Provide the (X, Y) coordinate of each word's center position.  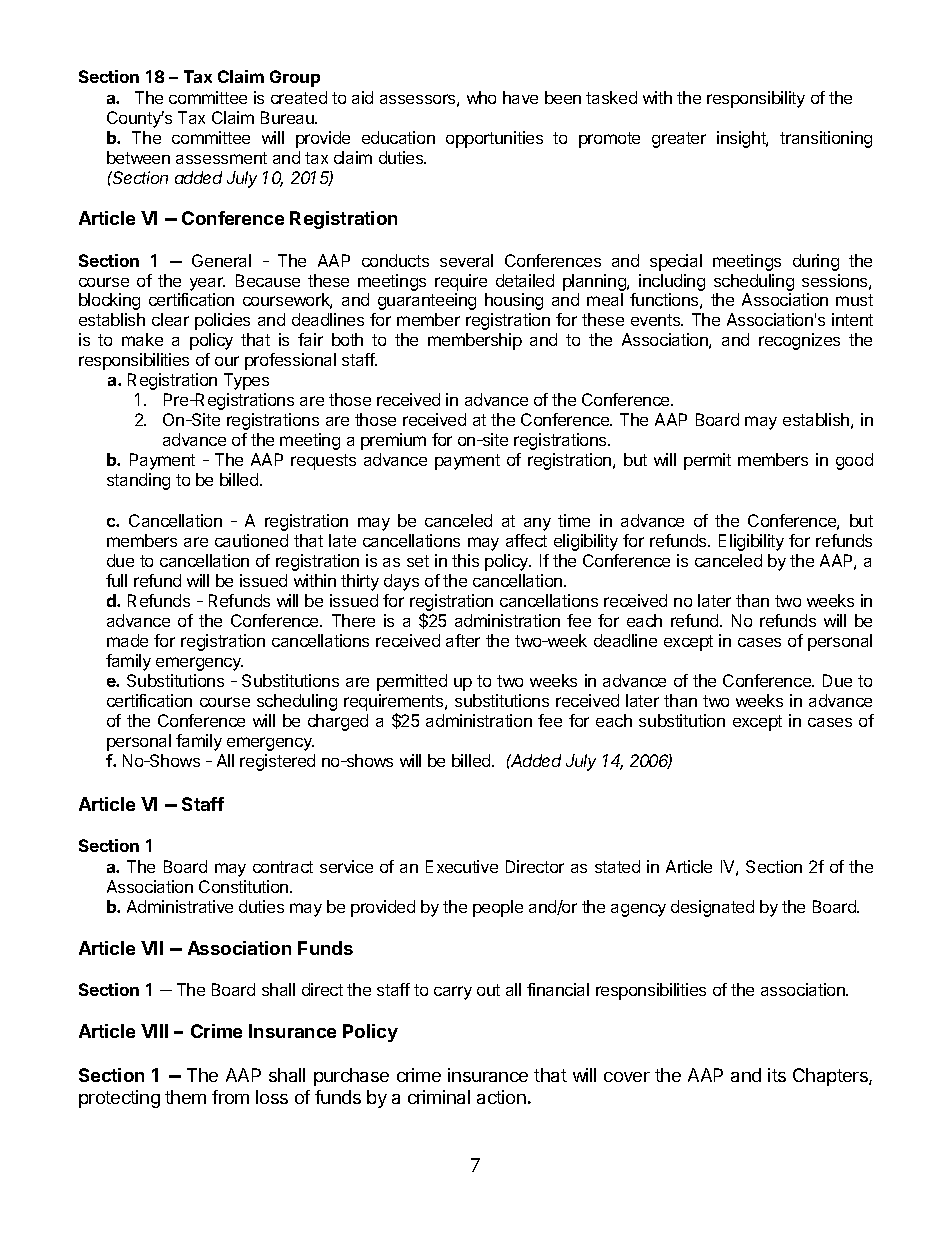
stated (617, 866)
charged (338, 722)
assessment (221, 158)
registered (277, 762)
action (501, 1097)
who (481, 97)
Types (246, 381)
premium (393, 441)
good (854, 461)
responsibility (756, 99)
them (185, 1097)
